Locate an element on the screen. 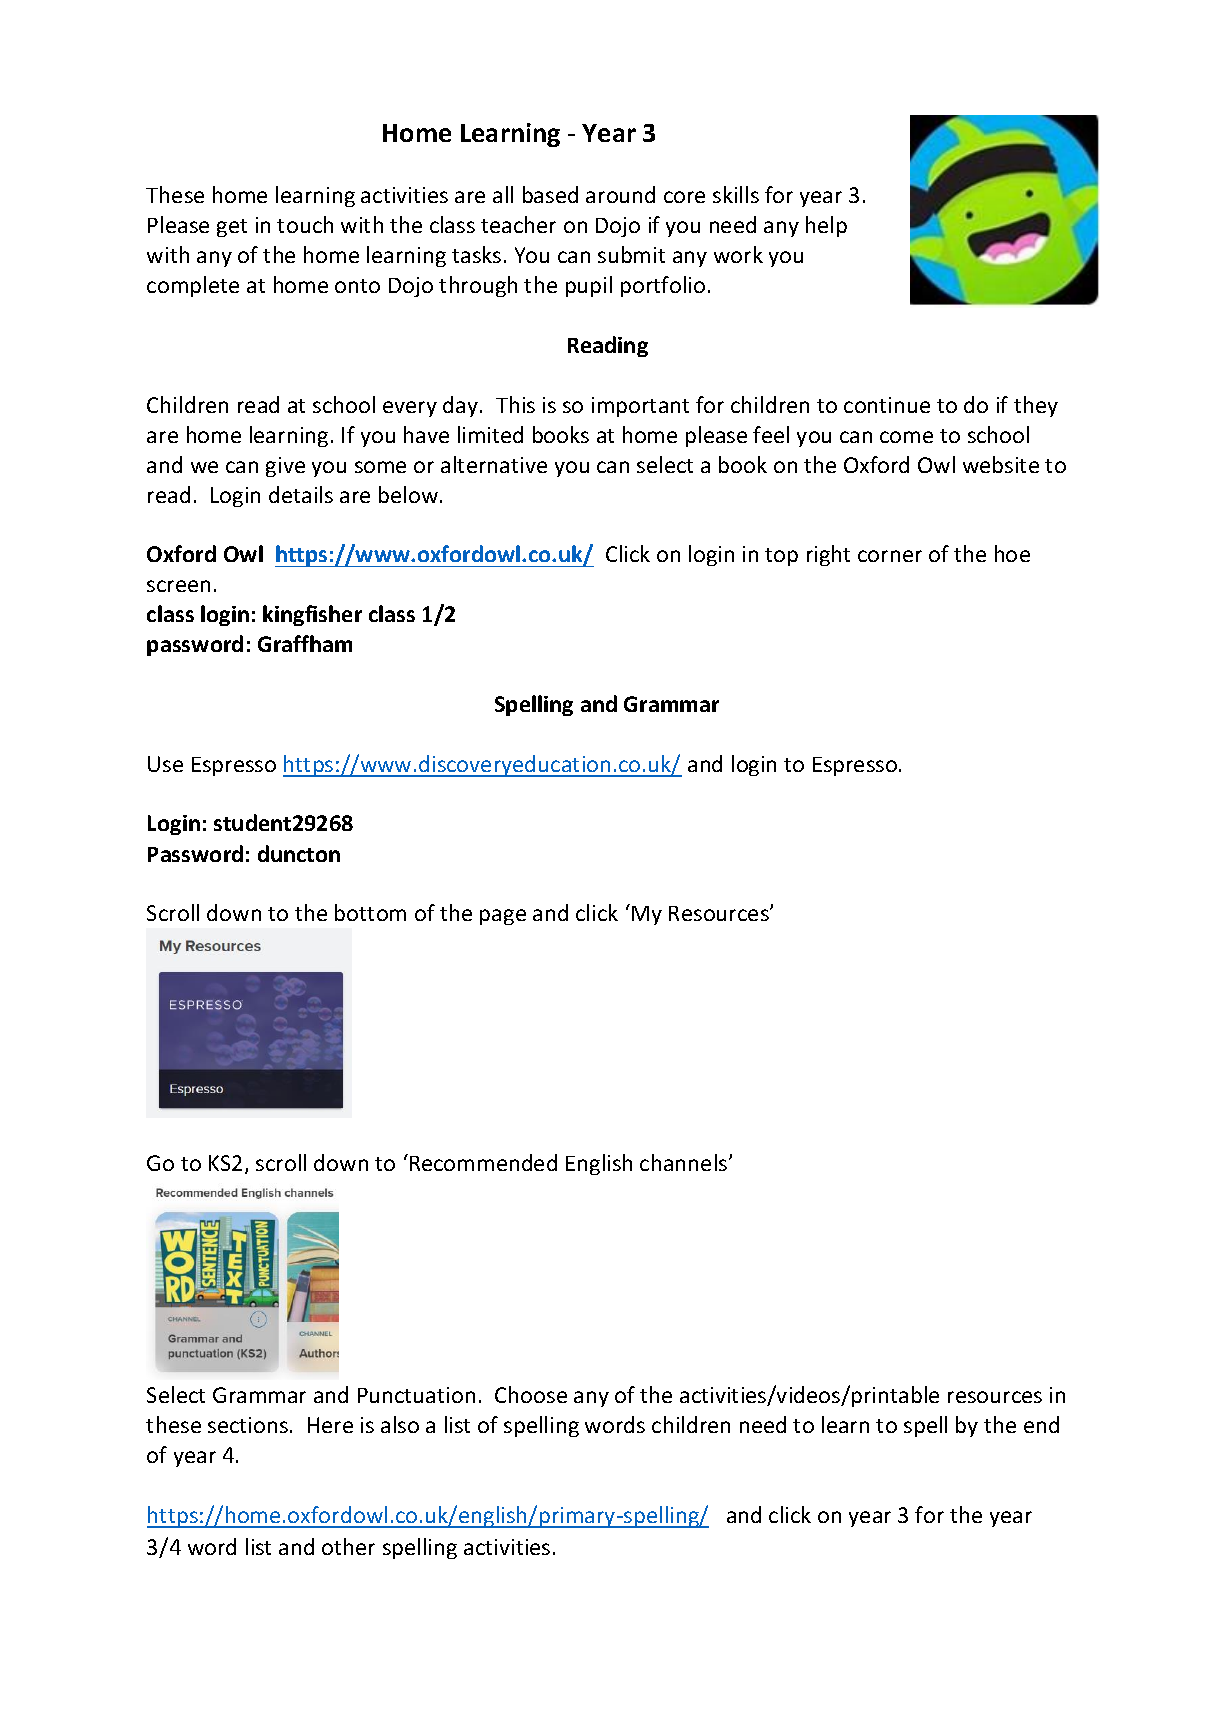  Choose is located at coordinates (531, 1394).
